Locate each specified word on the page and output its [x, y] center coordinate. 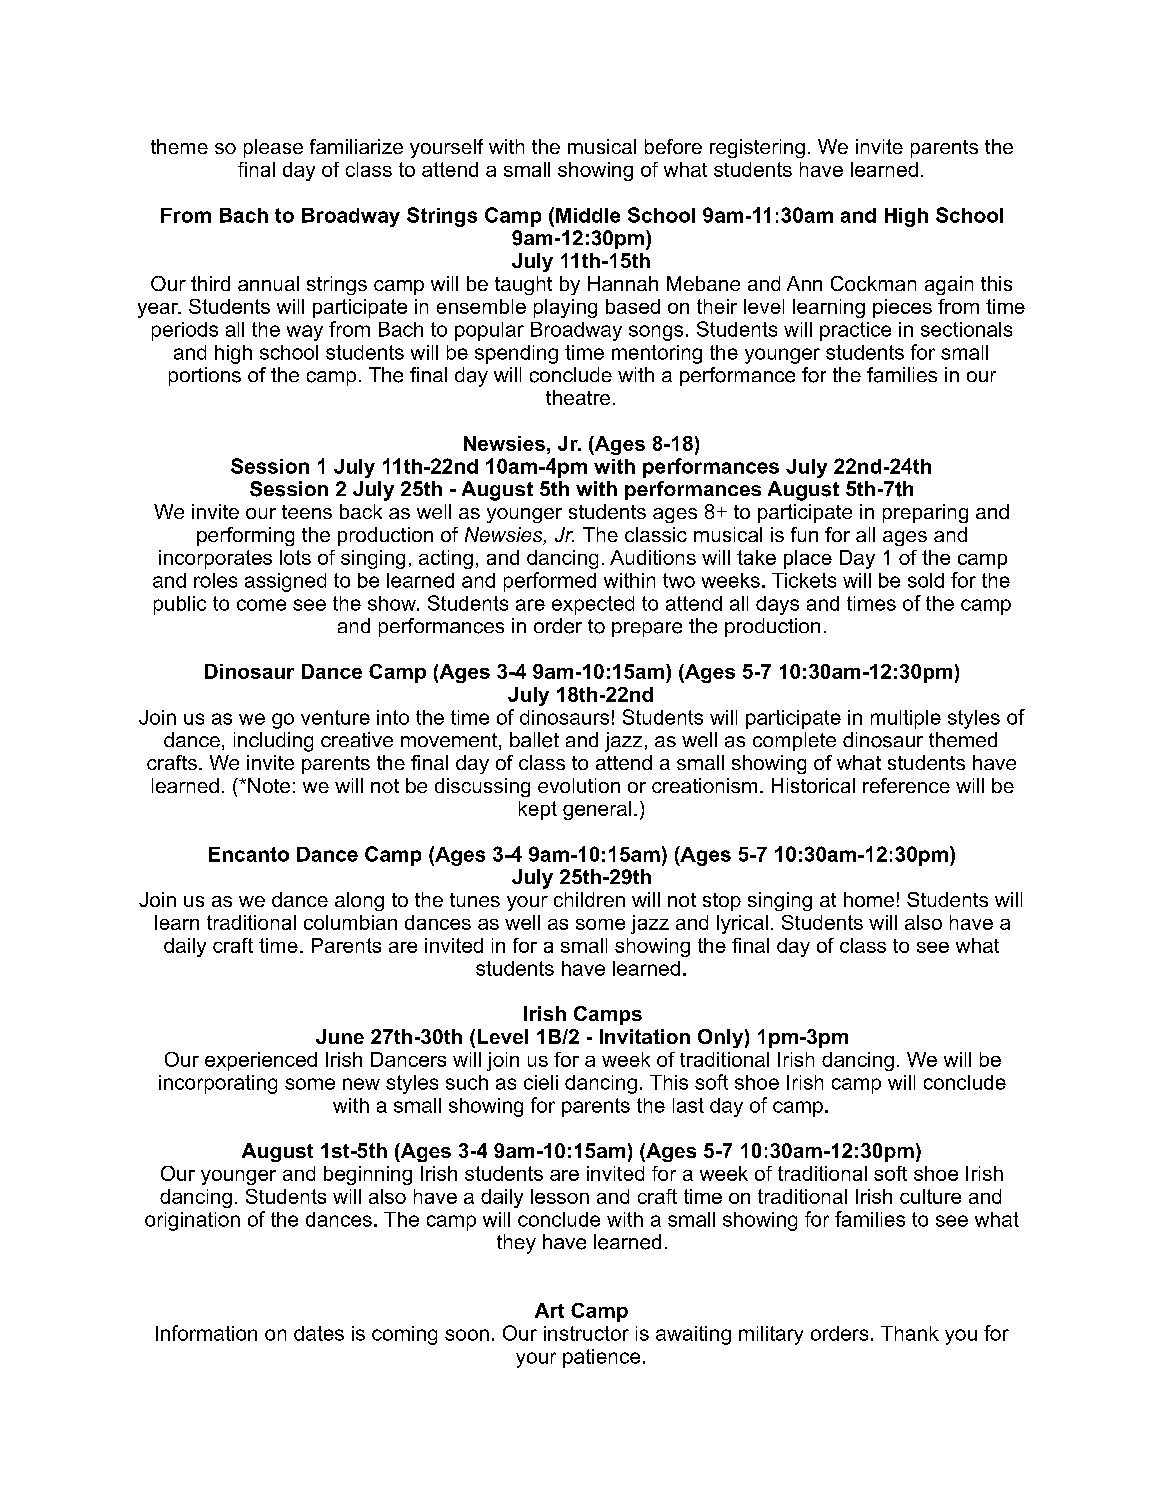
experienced [261, 1061]
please [273, 148]
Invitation [645, 1036]
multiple [906, 719]
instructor [586, 1333]
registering [757, 148]
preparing [925, 513]
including [273, 742]
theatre [578, 397]
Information [206, 1333]
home [869, 899]
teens [307, 512]
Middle [588, 215]
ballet [534, 740]
